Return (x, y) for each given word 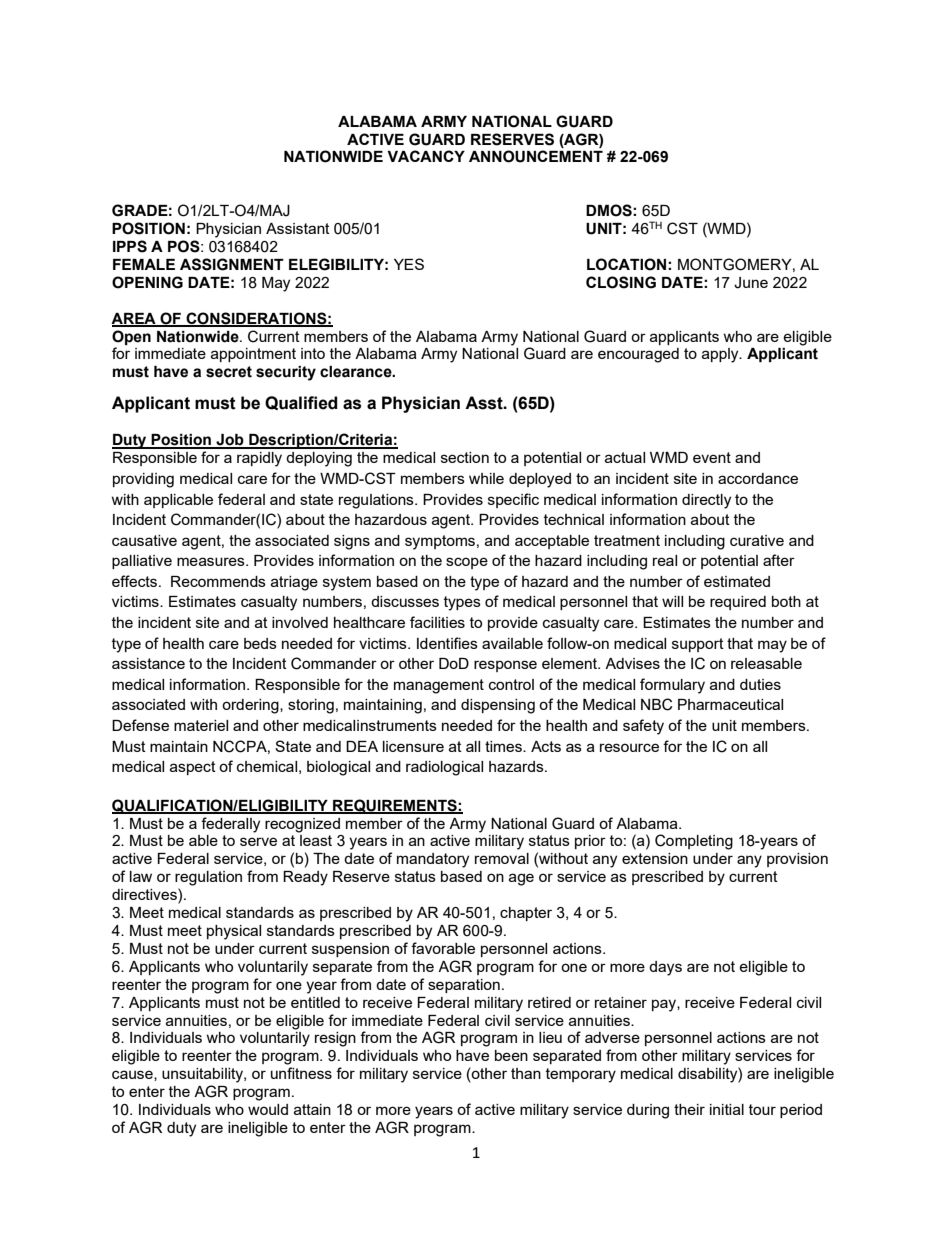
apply (721, 355)
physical (234, 932)
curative (757, 540)
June (751, 283)
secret (229, 372)
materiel (201, 725)
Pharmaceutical (730, 704)
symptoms (440, 542)
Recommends (218, 581)
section (465, 457)
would (268, 1109)
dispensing (498, 706)
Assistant (298, 228)
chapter (526, 914)
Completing (694, 842)
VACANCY (426, 156)
